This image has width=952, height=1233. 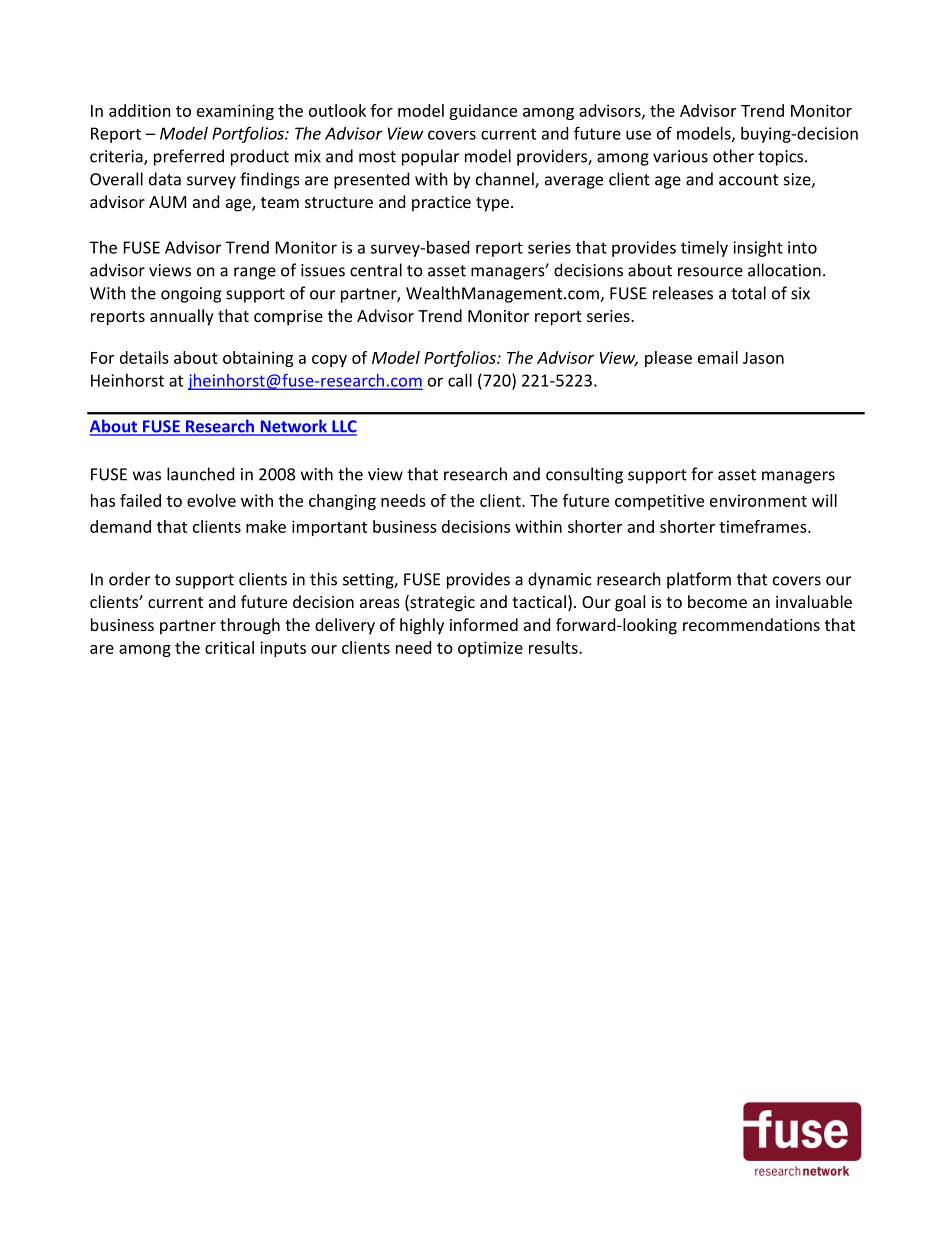 I want to click on call, so click(x=460, y=380).
